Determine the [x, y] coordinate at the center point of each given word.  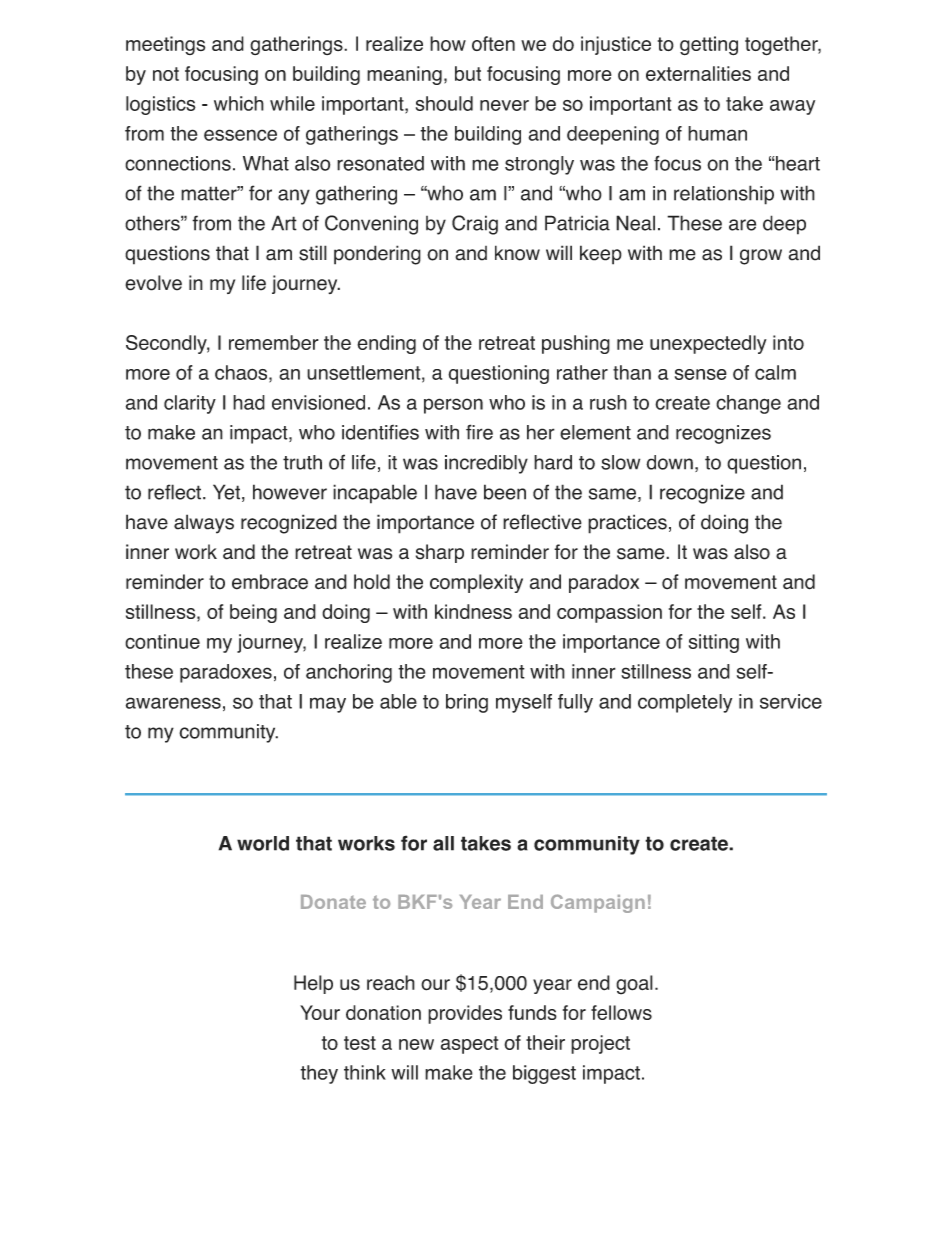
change [748, 404]
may [328, 705]
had [249, 402]
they [319, 1074]
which [239, 103]
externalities [698, 73]
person [453, 406]
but [468, 73]
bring [467, 703]
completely [685, 703]
